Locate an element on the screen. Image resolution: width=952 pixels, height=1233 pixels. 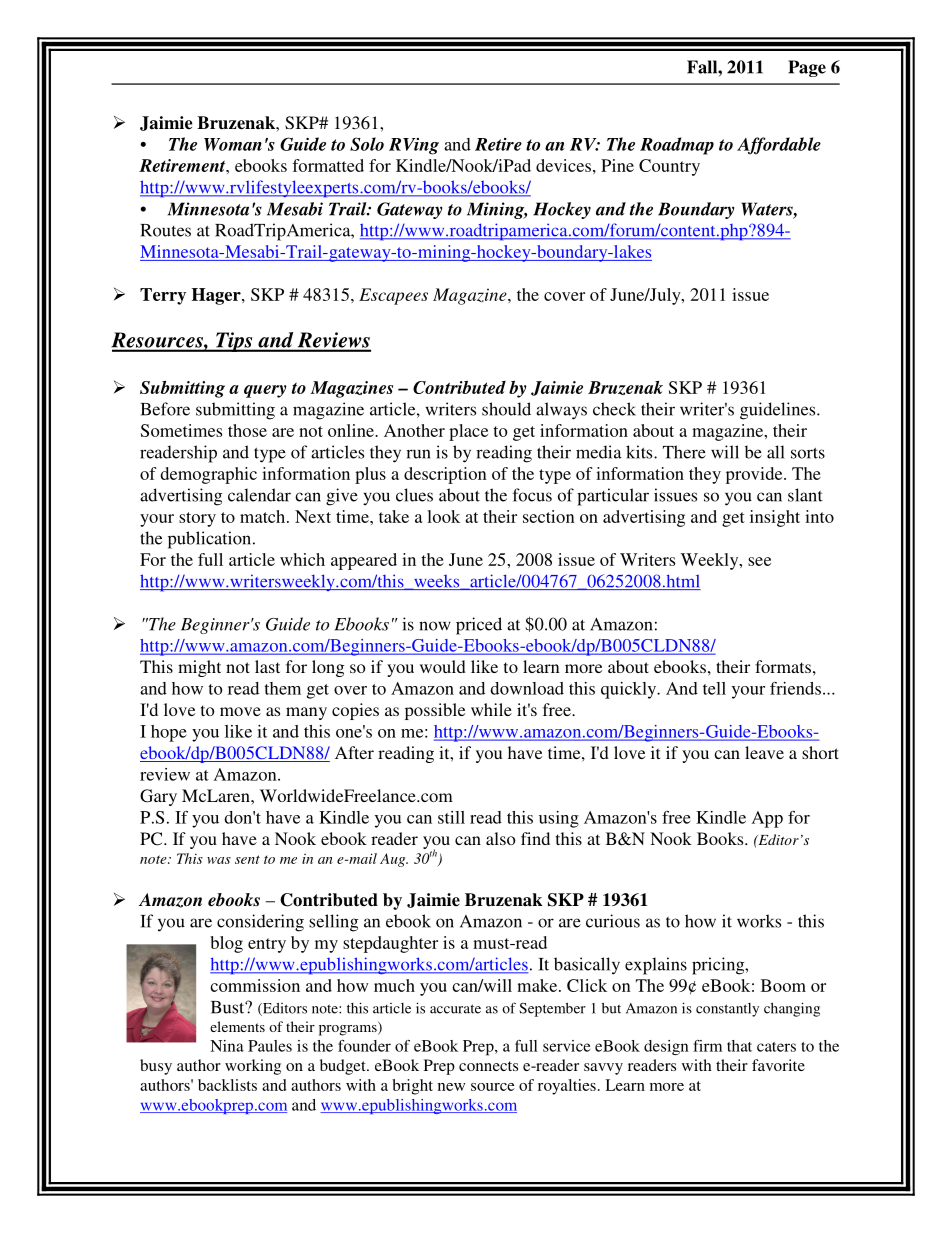
that is located at coordinates (739, 1046).
